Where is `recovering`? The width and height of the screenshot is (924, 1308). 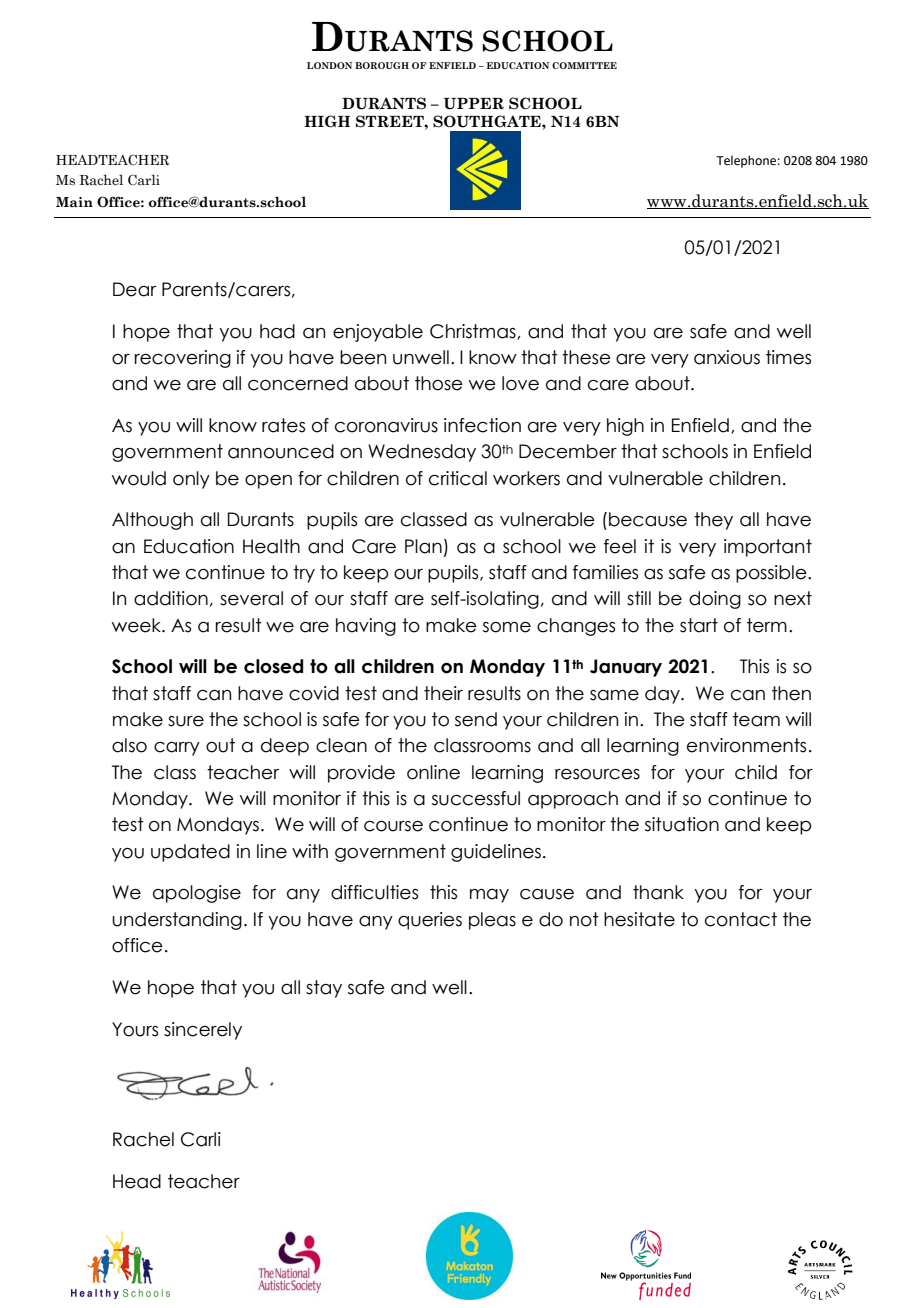
recovering is located at coordinates (183, 359).
